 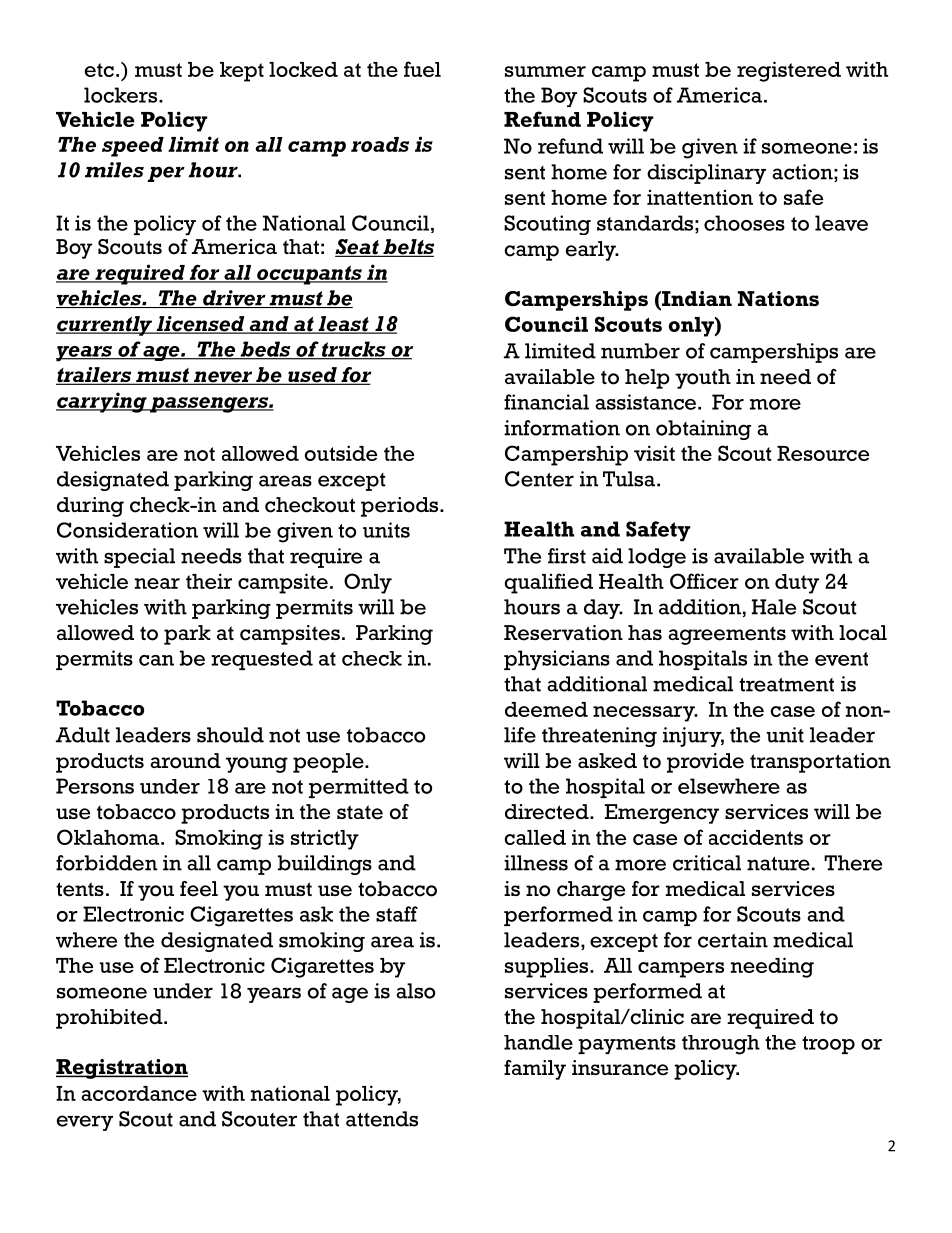 I want to click on transportation, so click(x=820, y=763).
